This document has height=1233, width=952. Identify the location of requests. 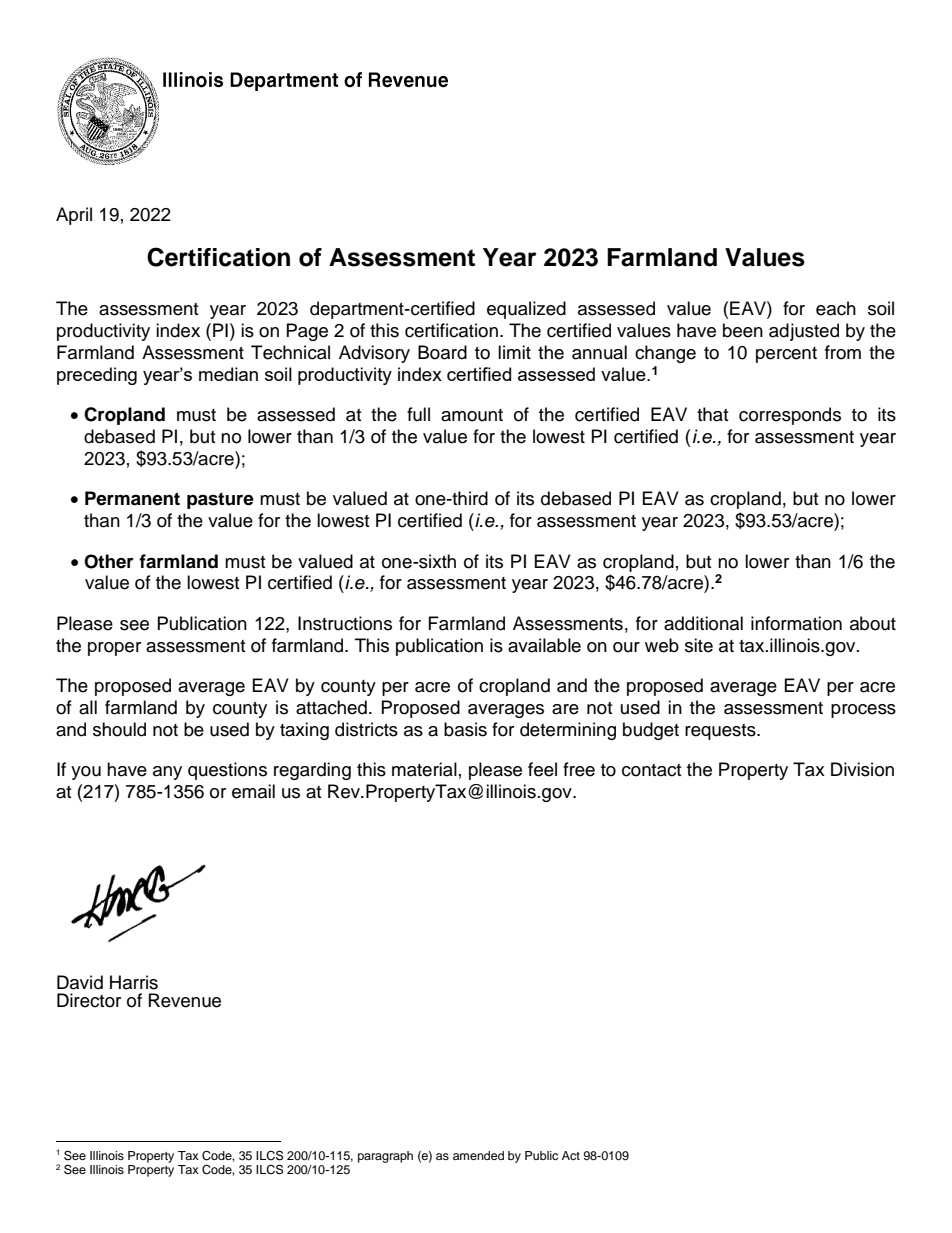
(721, 732).
